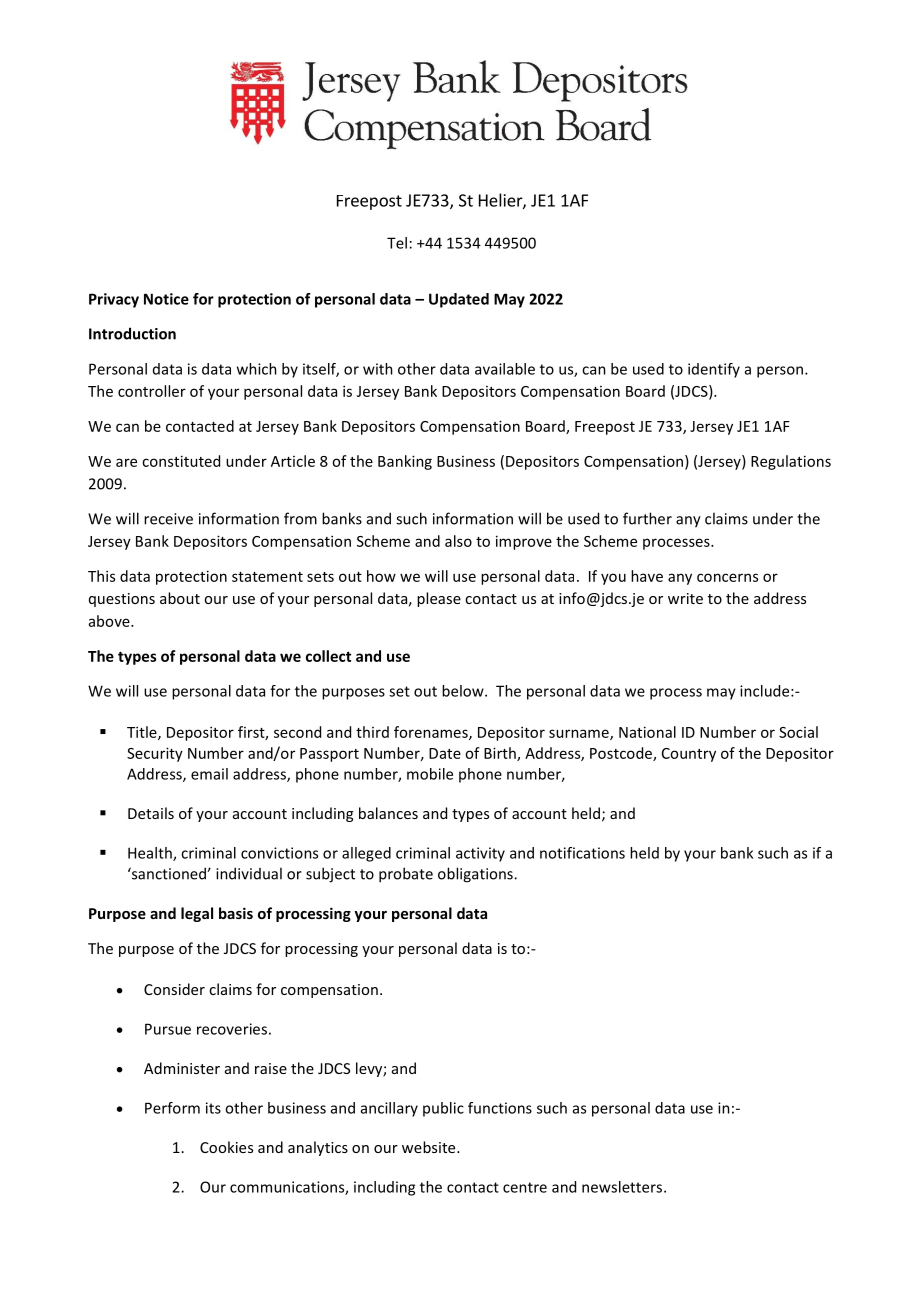 The width and height of the image is (924, 1308). What do you see at coordinates (714, 370) in the image?
I see `identify` at bounding box center [714, 370].
